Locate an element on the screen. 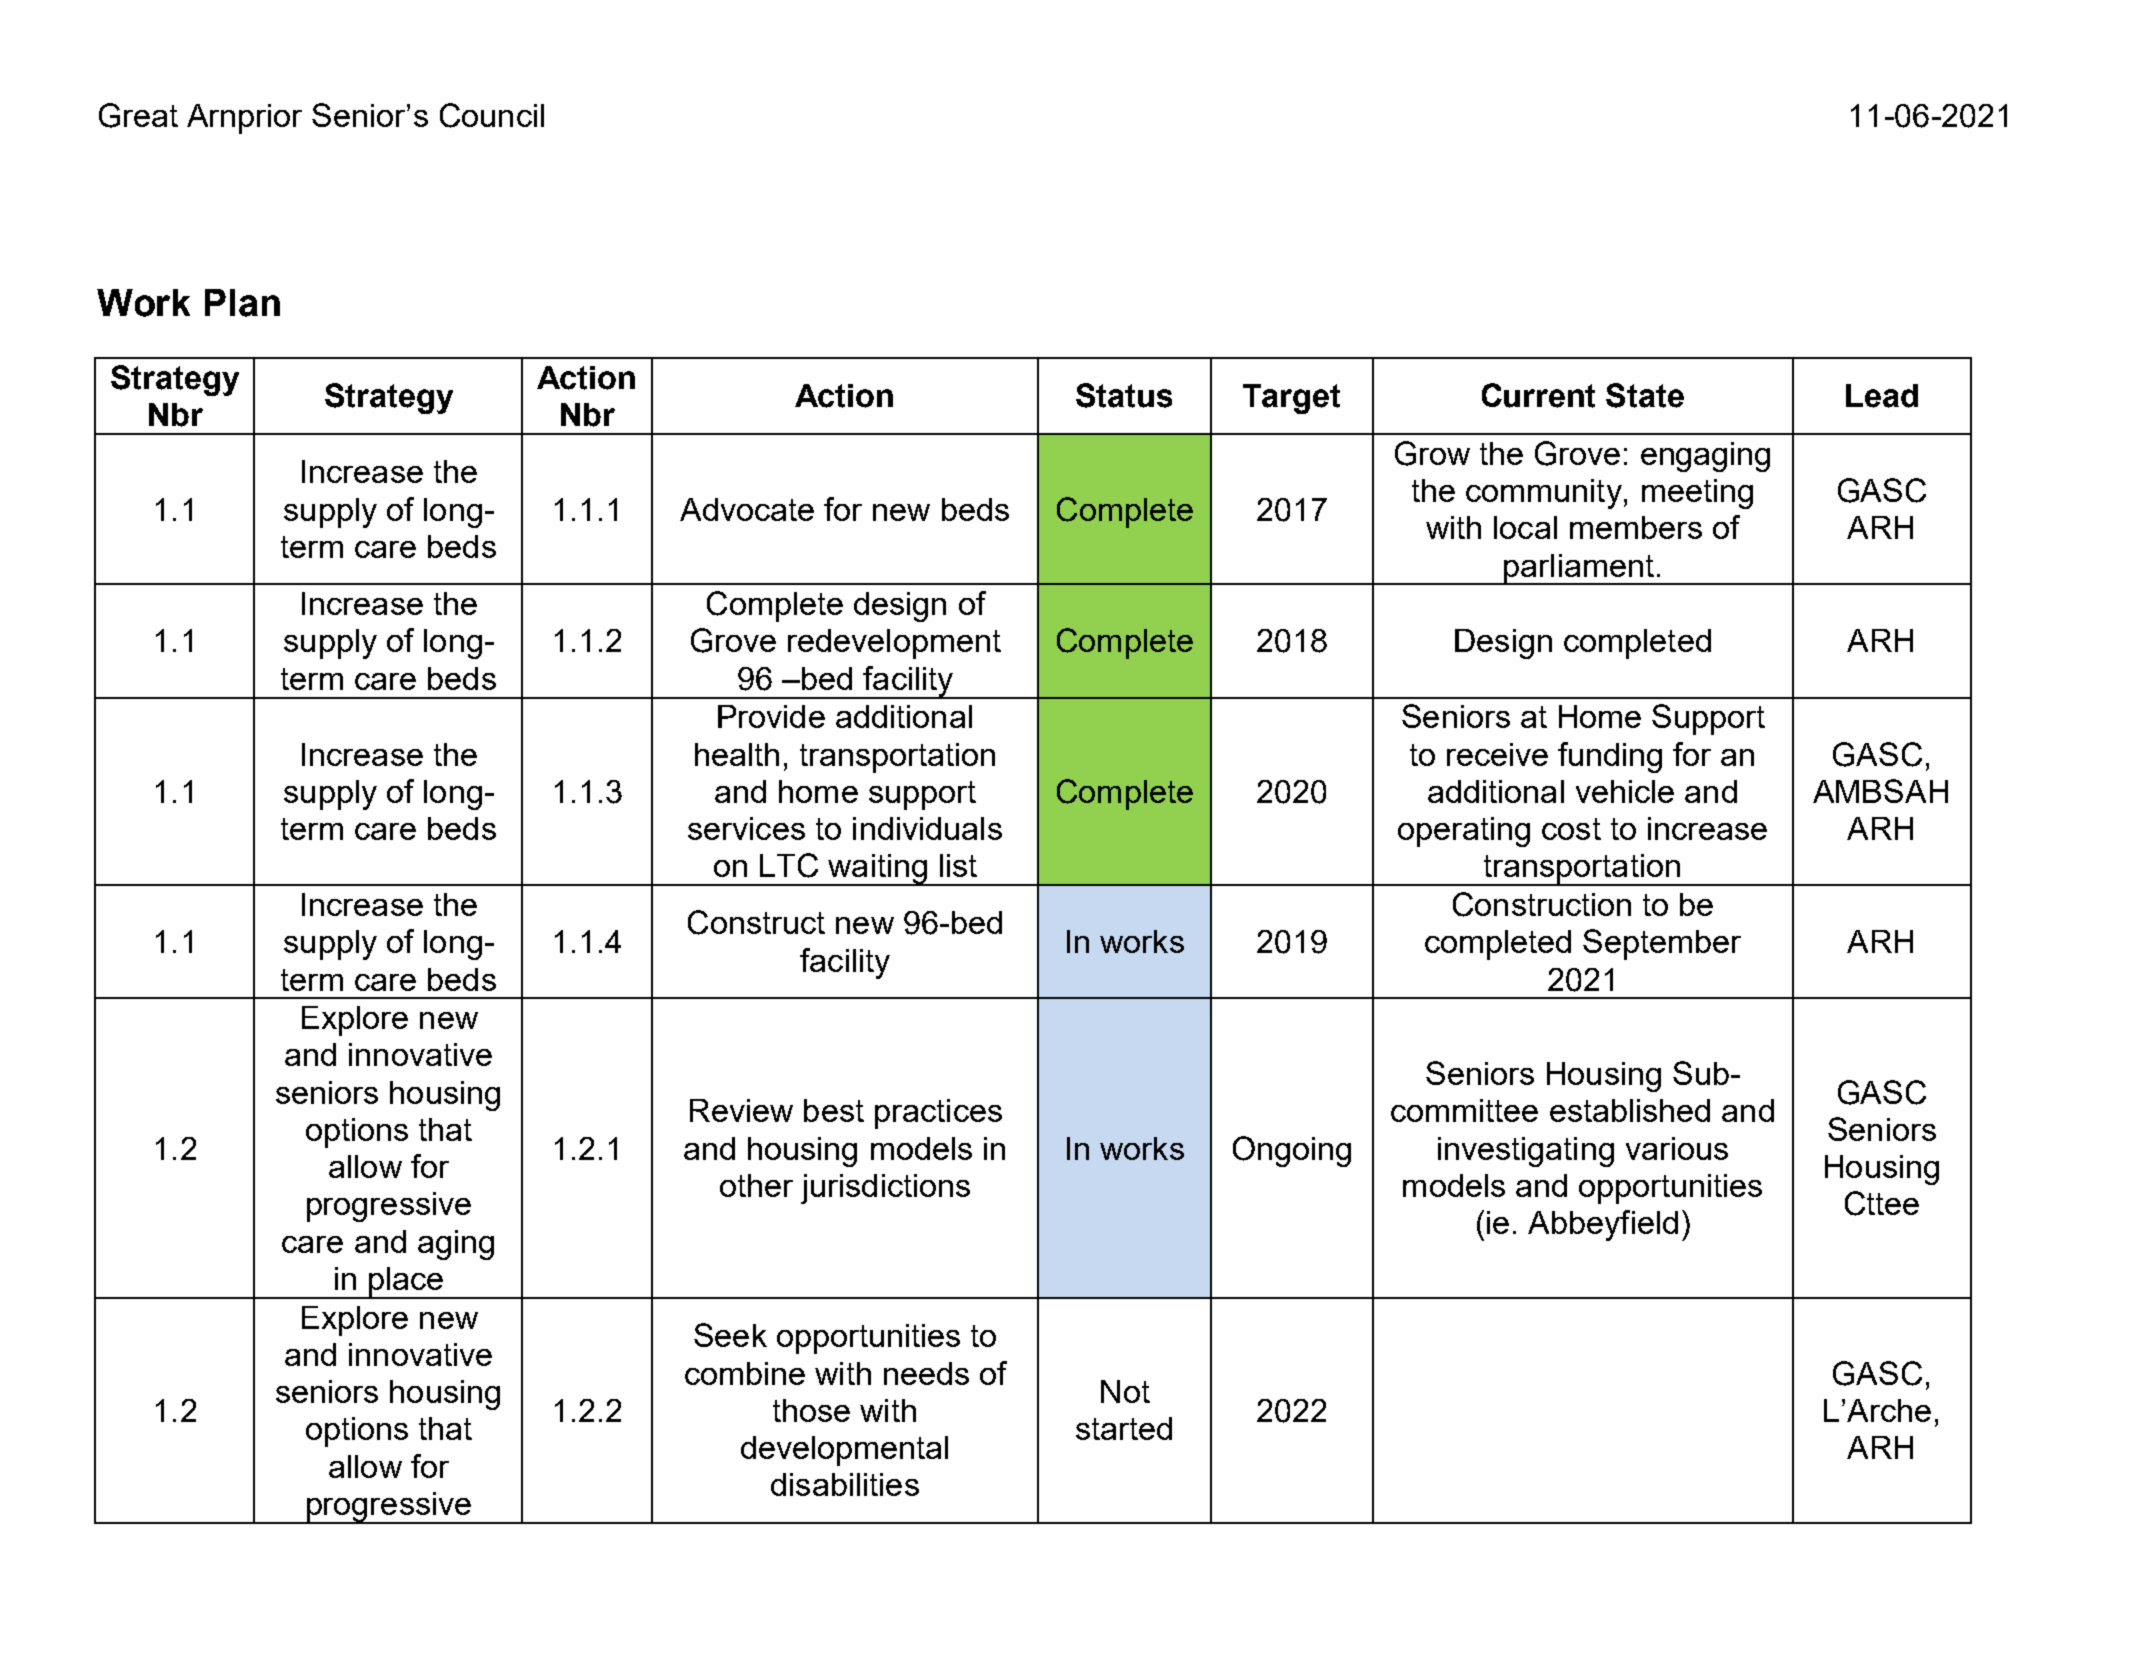 The height and width of the screenshot is (1653, 2139). practices is located at coordinates (938, 1114).
